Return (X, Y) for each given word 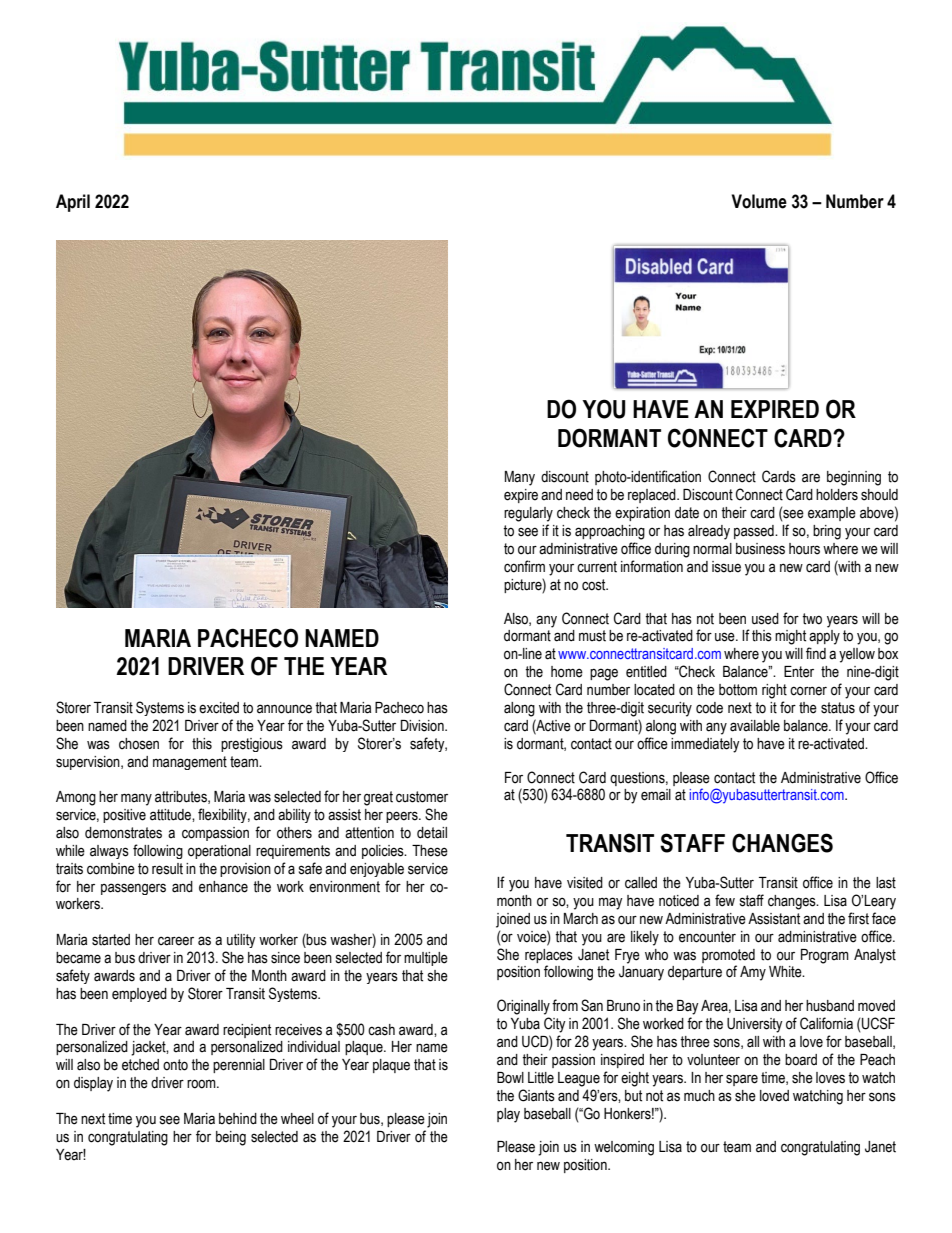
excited (219, 708)
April (73, 203)
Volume (759, 201)
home (567, 672)
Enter (799, 672)
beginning (854, 478)
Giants (536, 1095)
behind (238, 1119)
